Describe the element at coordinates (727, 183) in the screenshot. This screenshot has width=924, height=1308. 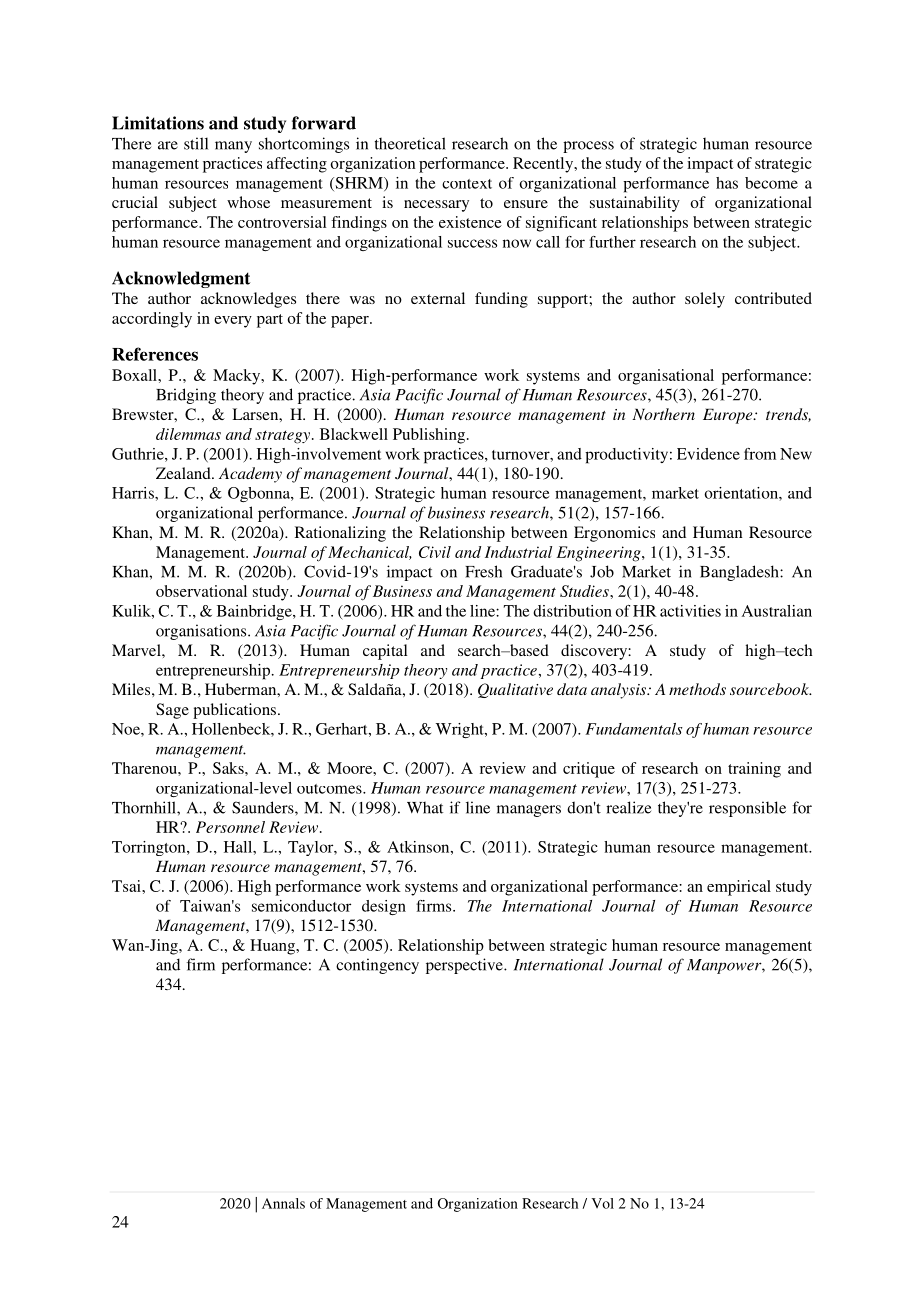
I see `has` at that location.
